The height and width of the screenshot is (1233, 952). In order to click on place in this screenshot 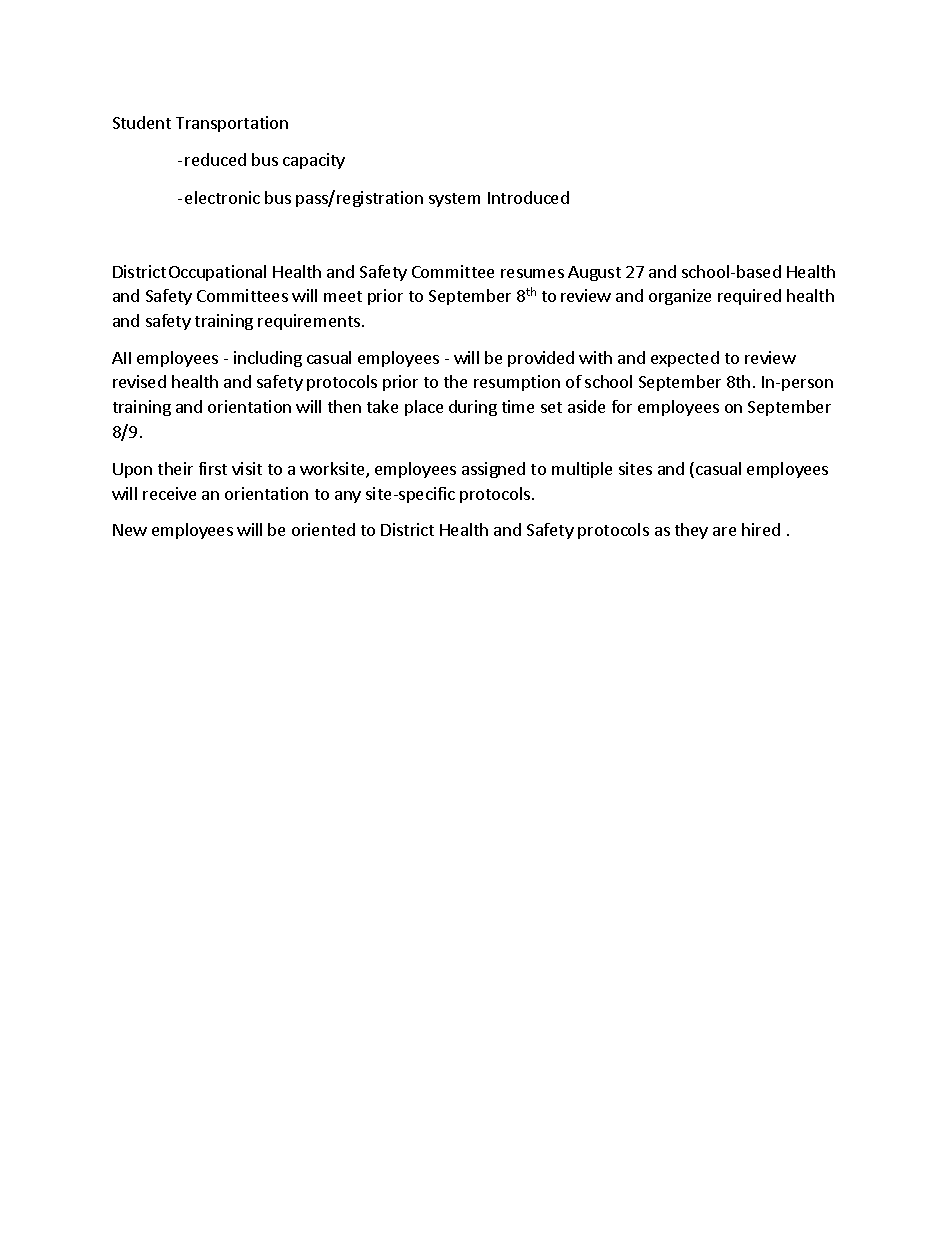, I will do `click(424, 408)`.
